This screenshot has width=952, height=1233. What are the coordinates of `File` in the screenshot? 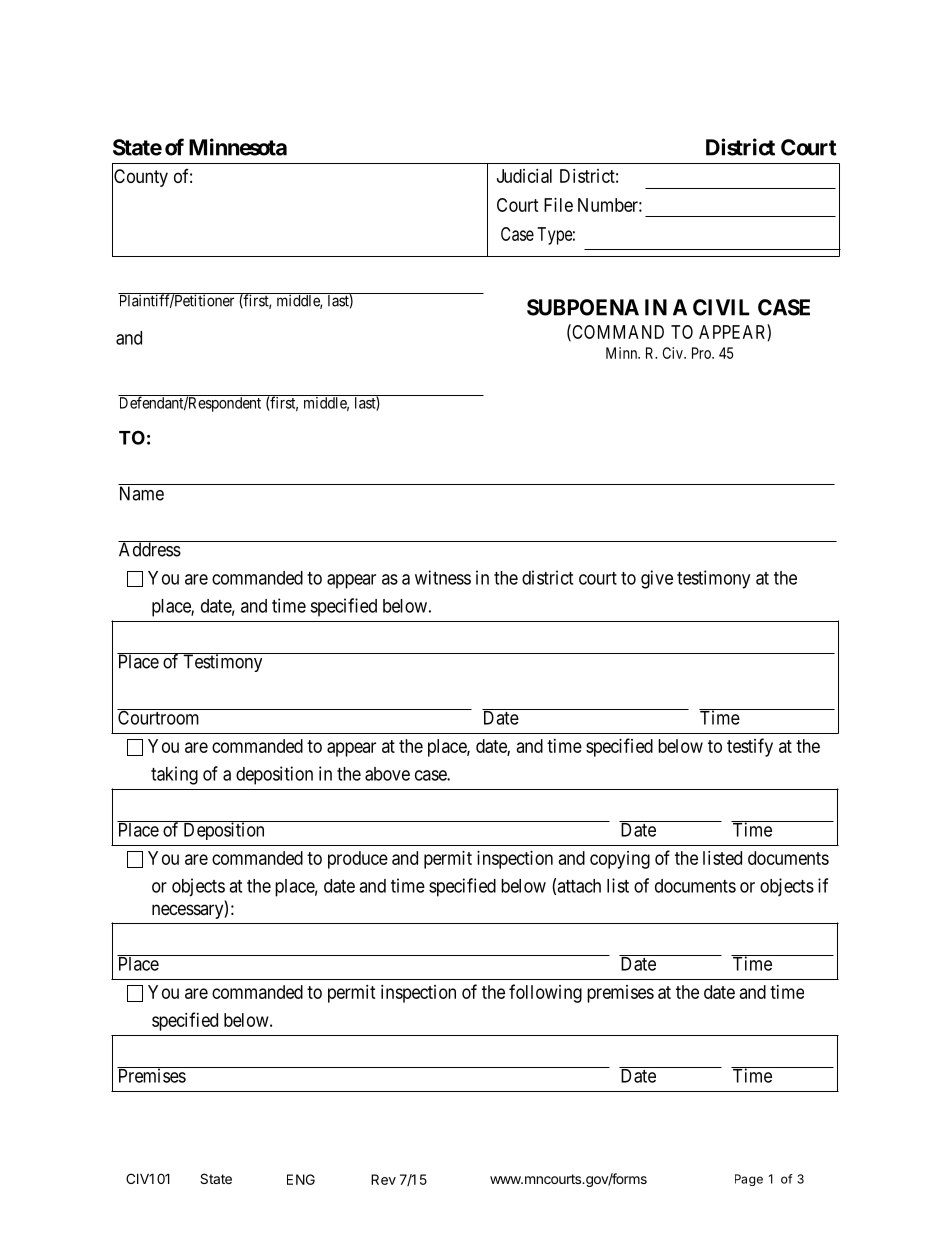 It's located at (558, 205).
